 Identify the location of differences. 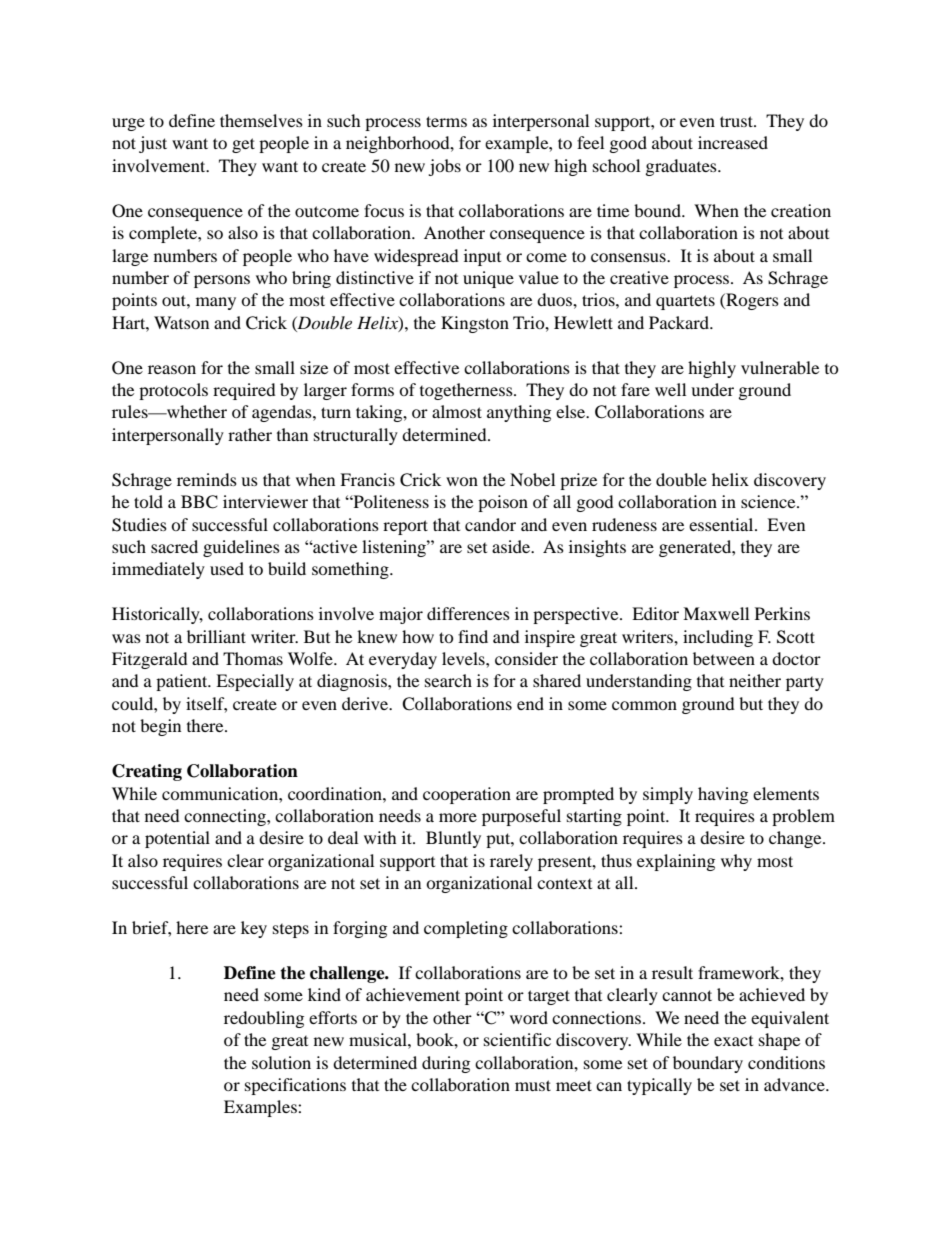
(468, 613).
